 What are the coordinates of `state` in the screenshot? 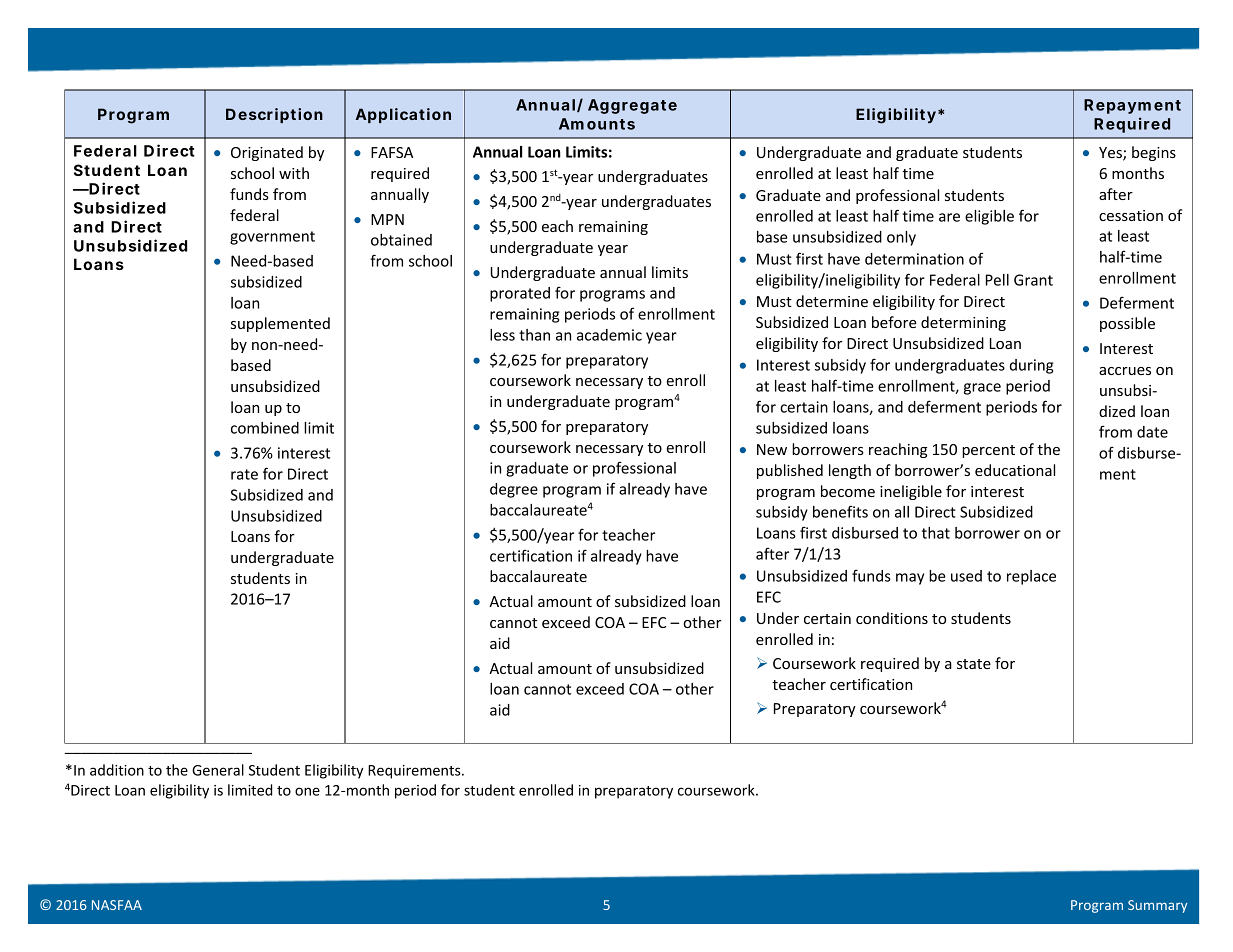 It's located at (974, 664).
